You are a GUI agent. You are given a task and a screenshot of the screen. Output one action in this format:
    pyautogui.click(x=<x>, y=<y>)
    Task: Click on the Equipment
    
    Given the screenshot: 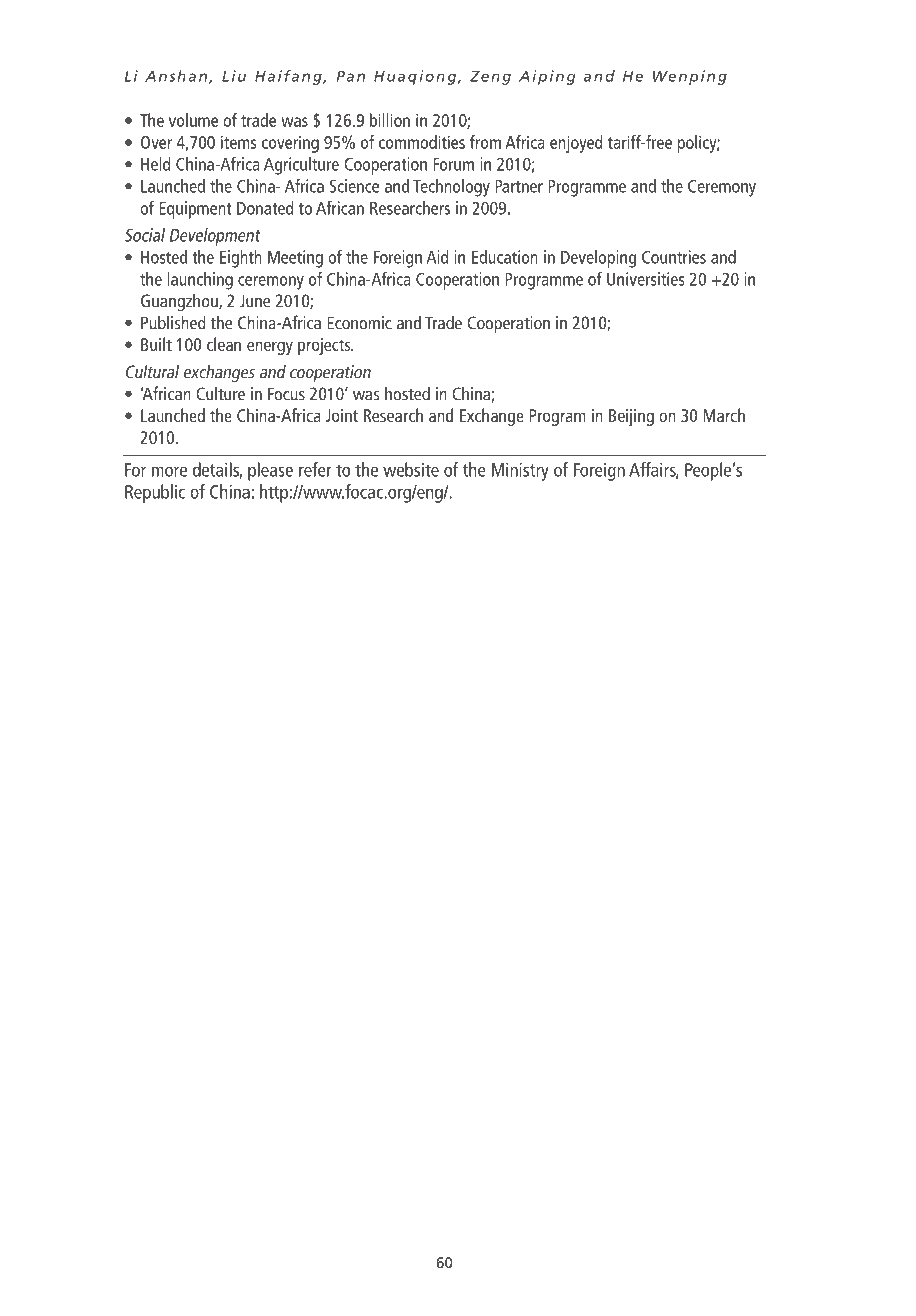 What is the action you would take?
    pyautogui.click(x=195, y=210)
